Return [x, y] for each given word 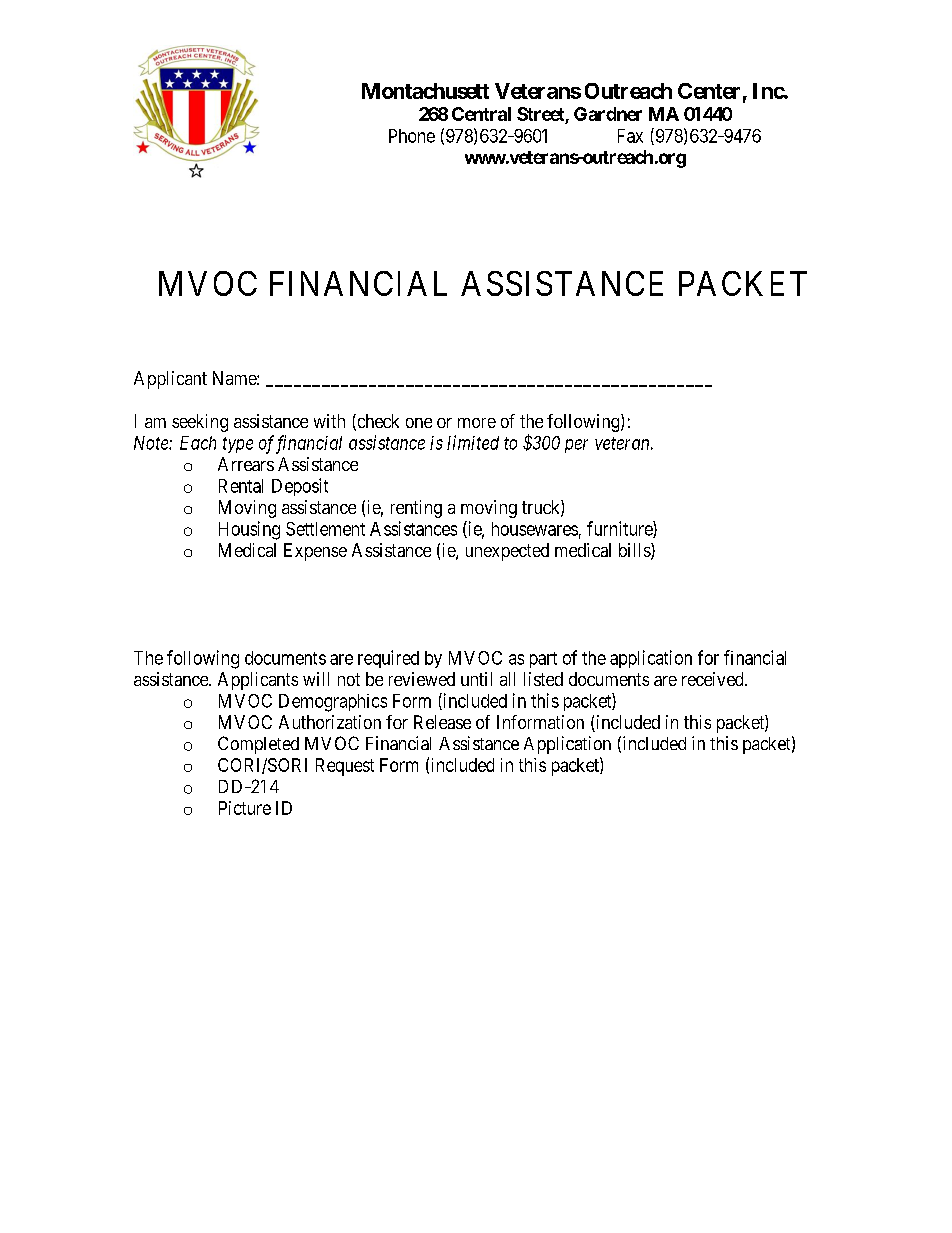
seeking [200, 423]
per [576, 446]
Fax [630, 136]
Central [481, 114]
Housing [249, 530]
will [316, 679]
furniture [620, 529]
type [238, 445]
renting [416, 509]
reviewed [422, 679]
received [714, 679]
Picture [245, 808]
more [477, 423]
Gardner [608, 114]
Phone [412, 136]
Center [709, 91]
